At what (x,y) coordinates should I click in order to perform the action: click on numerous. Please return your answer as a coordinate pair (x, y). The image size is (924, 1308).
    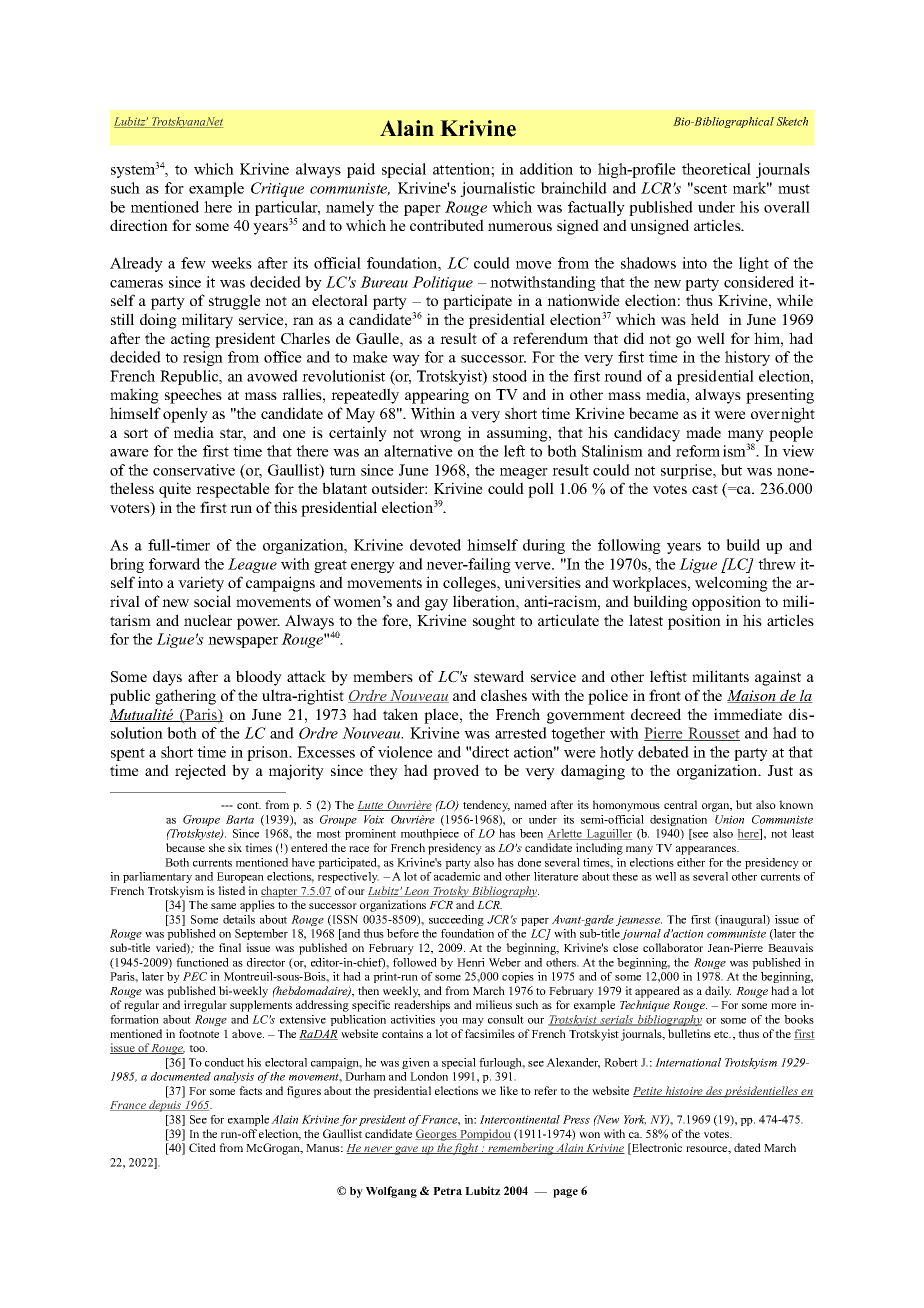
    Looking at the image, I should click on (520, 227).
